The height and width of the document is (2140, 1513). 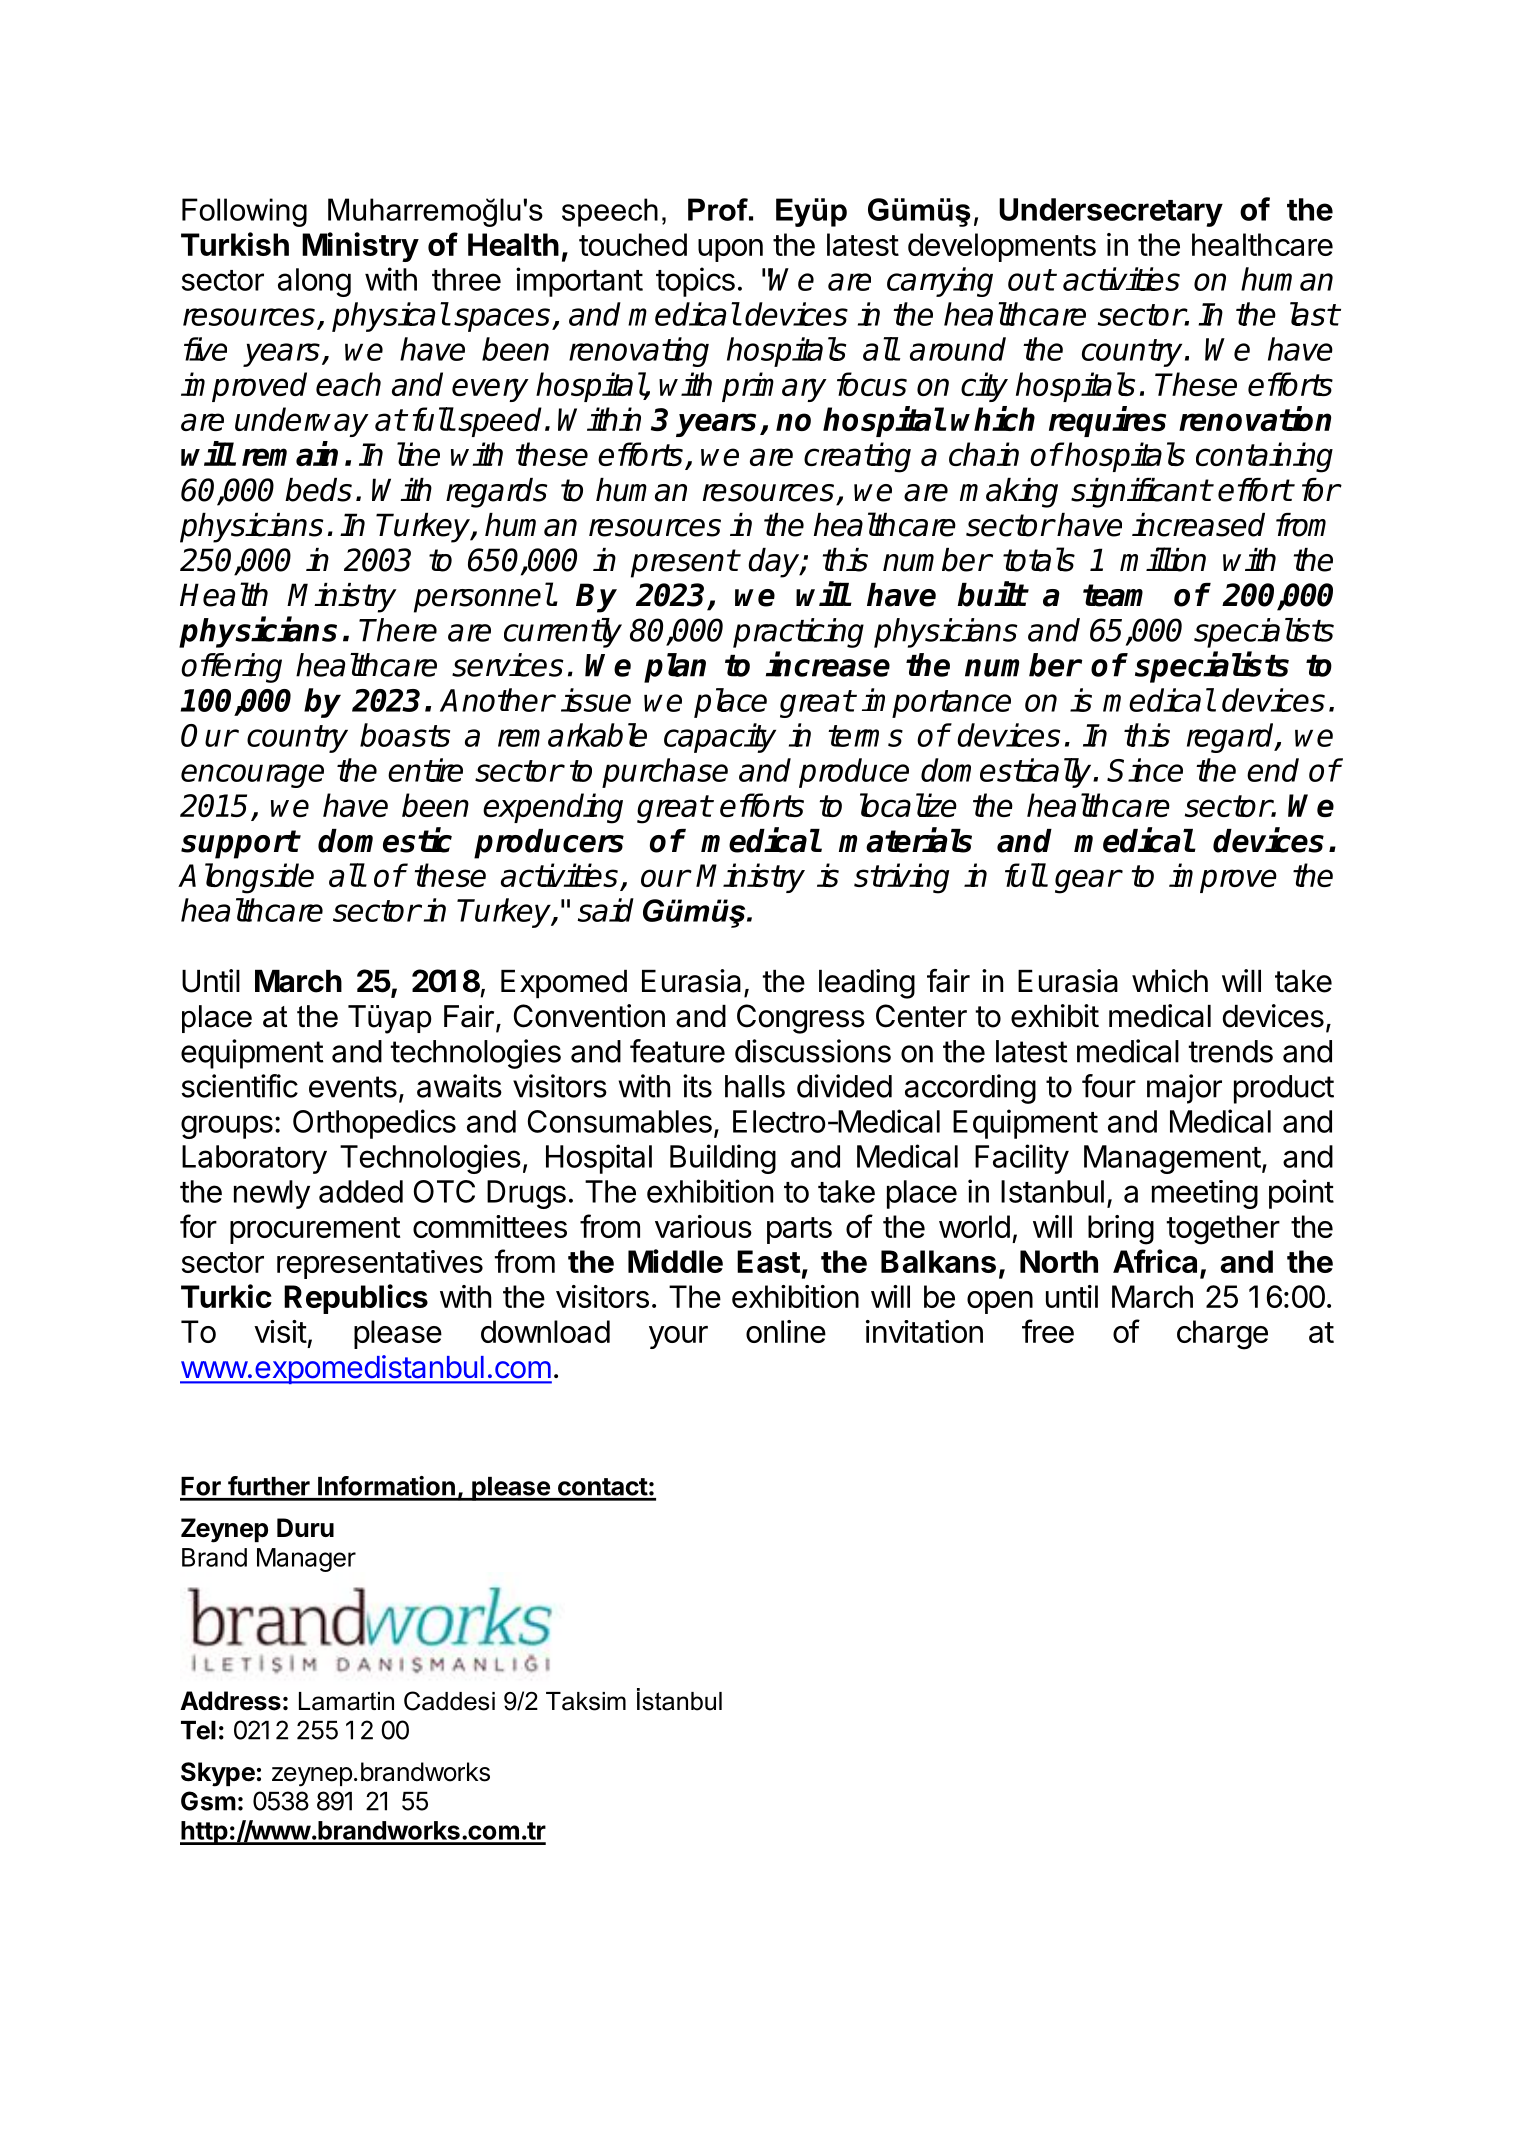 What do you see at coordinates (449, 1701) in the document?
I see `Caddesi` at bounding box center [449, 1701].
